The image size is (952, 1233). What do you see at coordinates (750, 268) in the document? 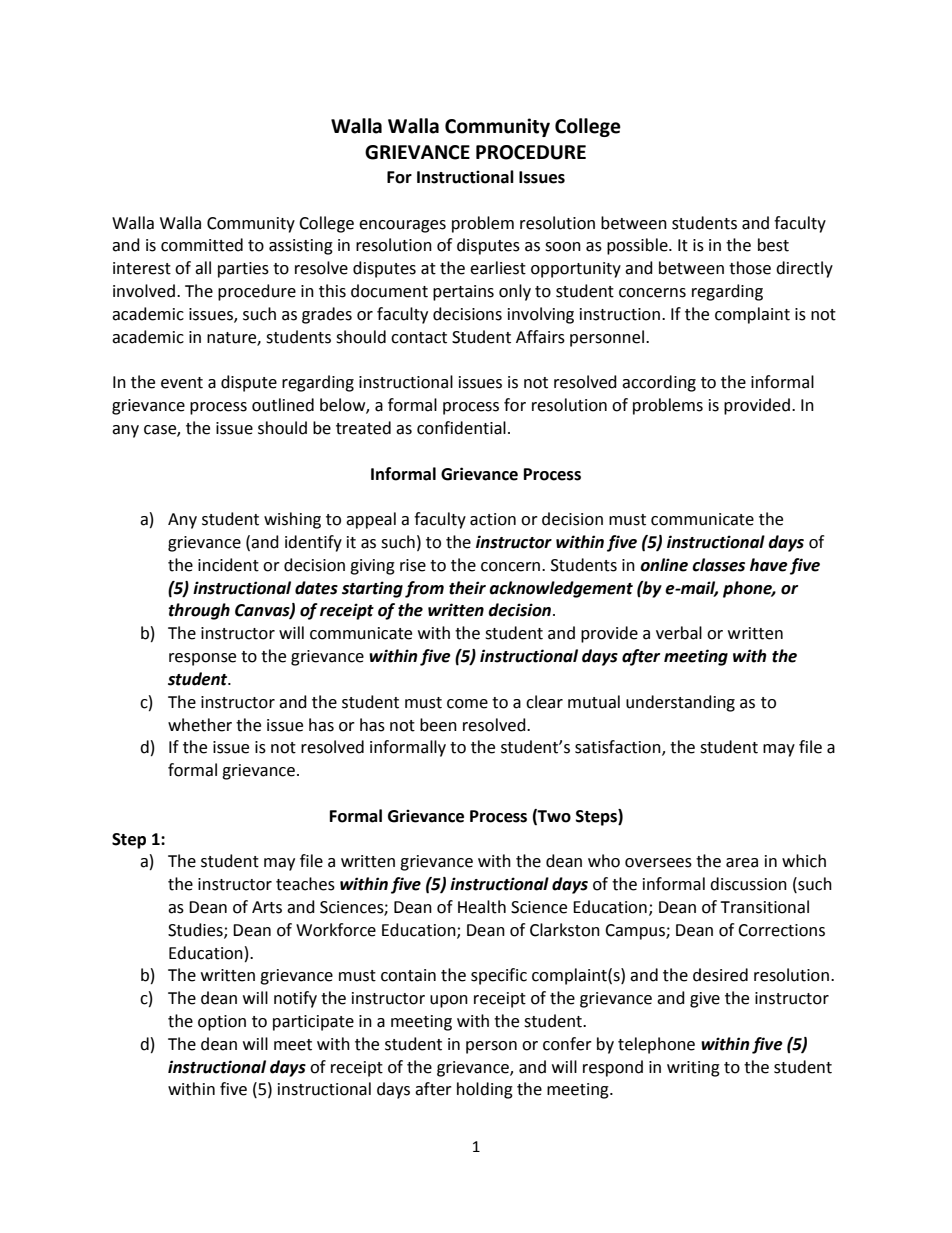
I see `those` at bounding box center [750, 268].
